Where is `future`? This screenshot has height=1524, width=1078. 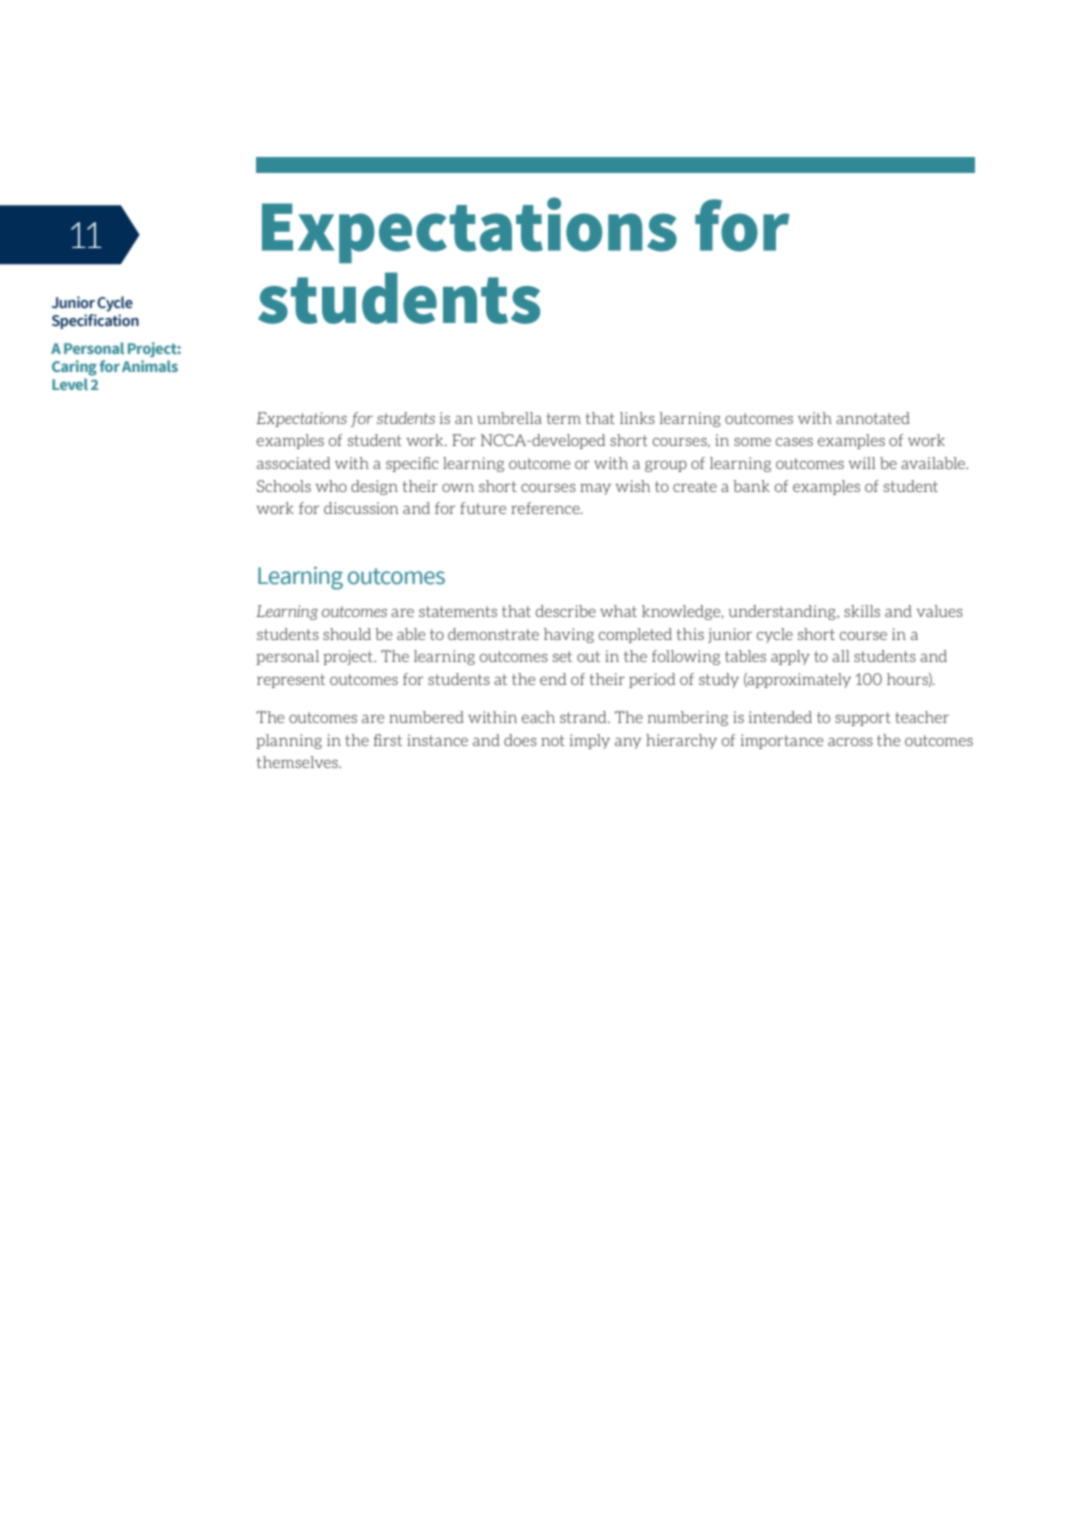
future is located at coordinates (483, 508).
